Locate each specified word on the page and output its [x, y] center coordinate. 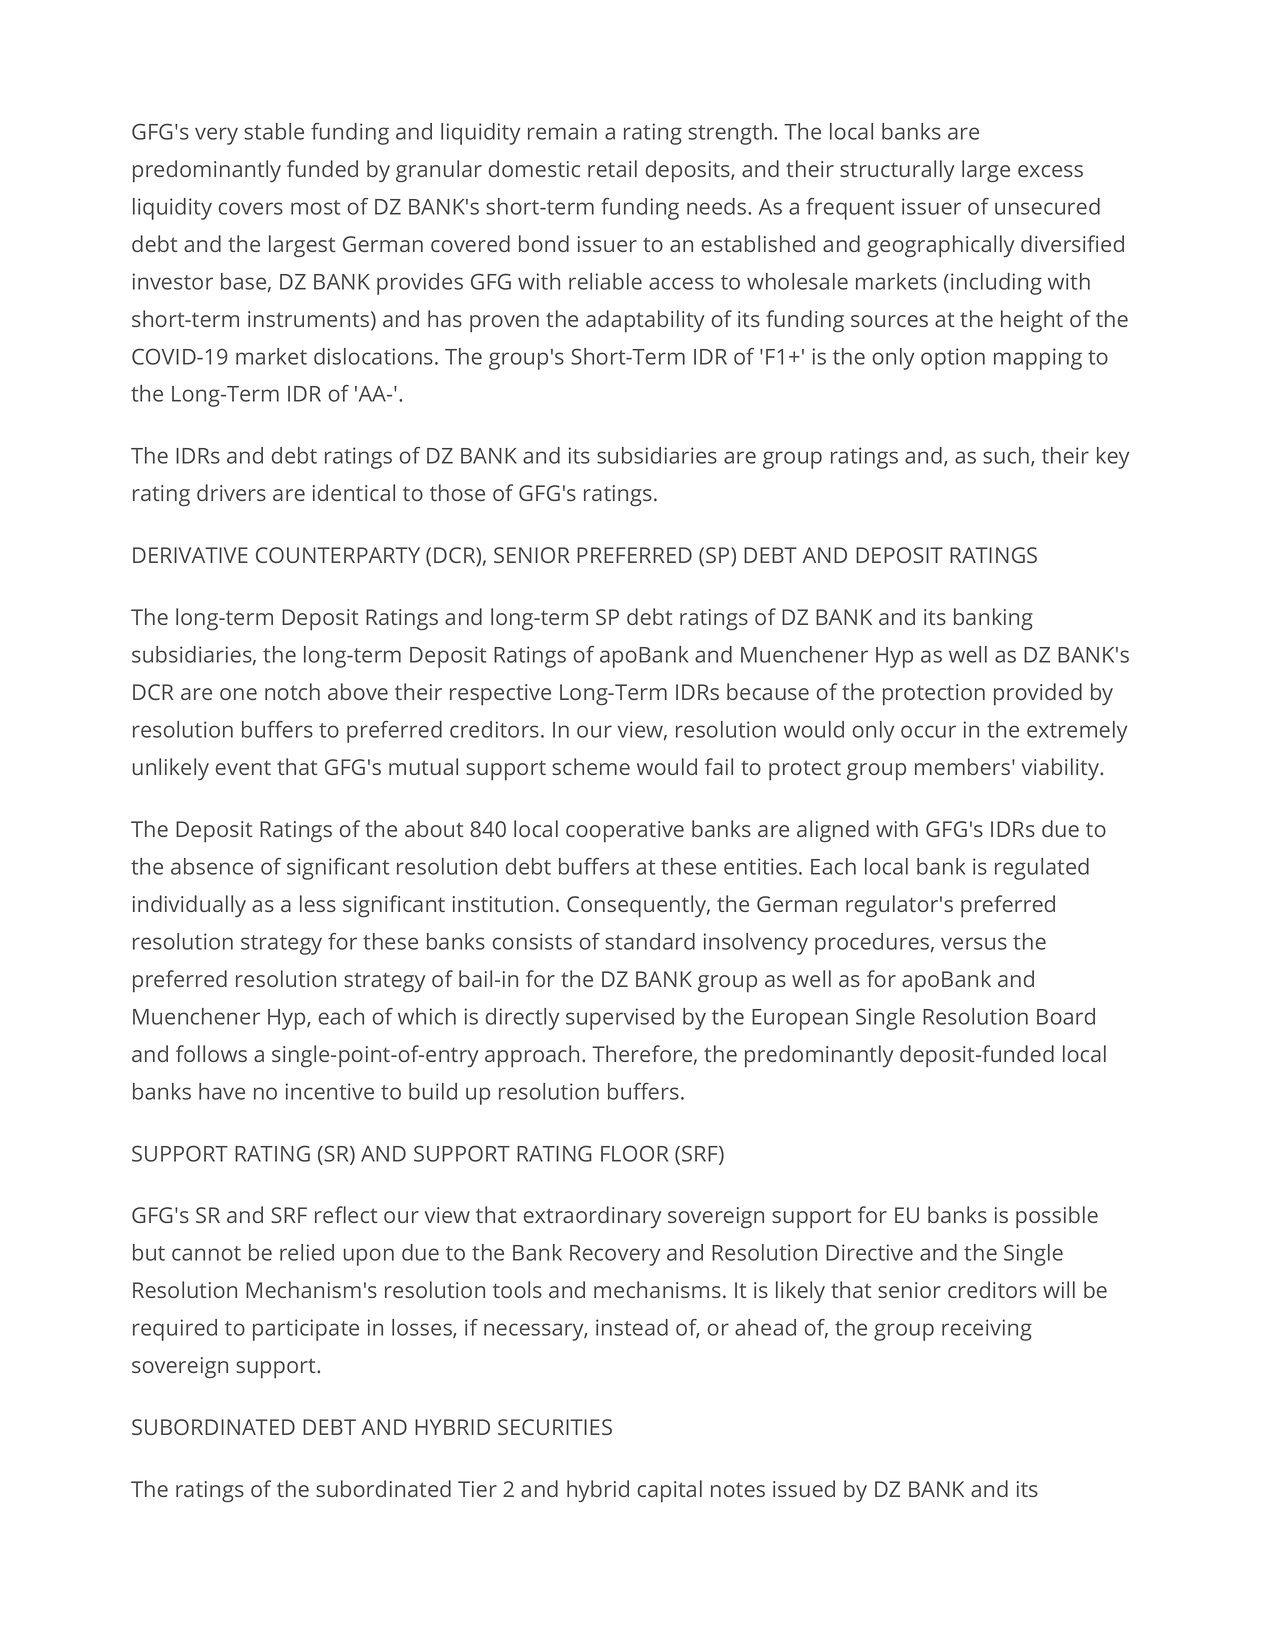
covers [251, 208]
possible [1057, 1217]
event [243, 767]
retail [612, 168]
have [222, 1091]
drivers [231, 492]
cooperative [625, 832]
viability [1061, 769]
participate [306, 1330]
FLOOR [634, 1153]
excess [1050, 171]
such [1006, 455]
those [457, 492]
